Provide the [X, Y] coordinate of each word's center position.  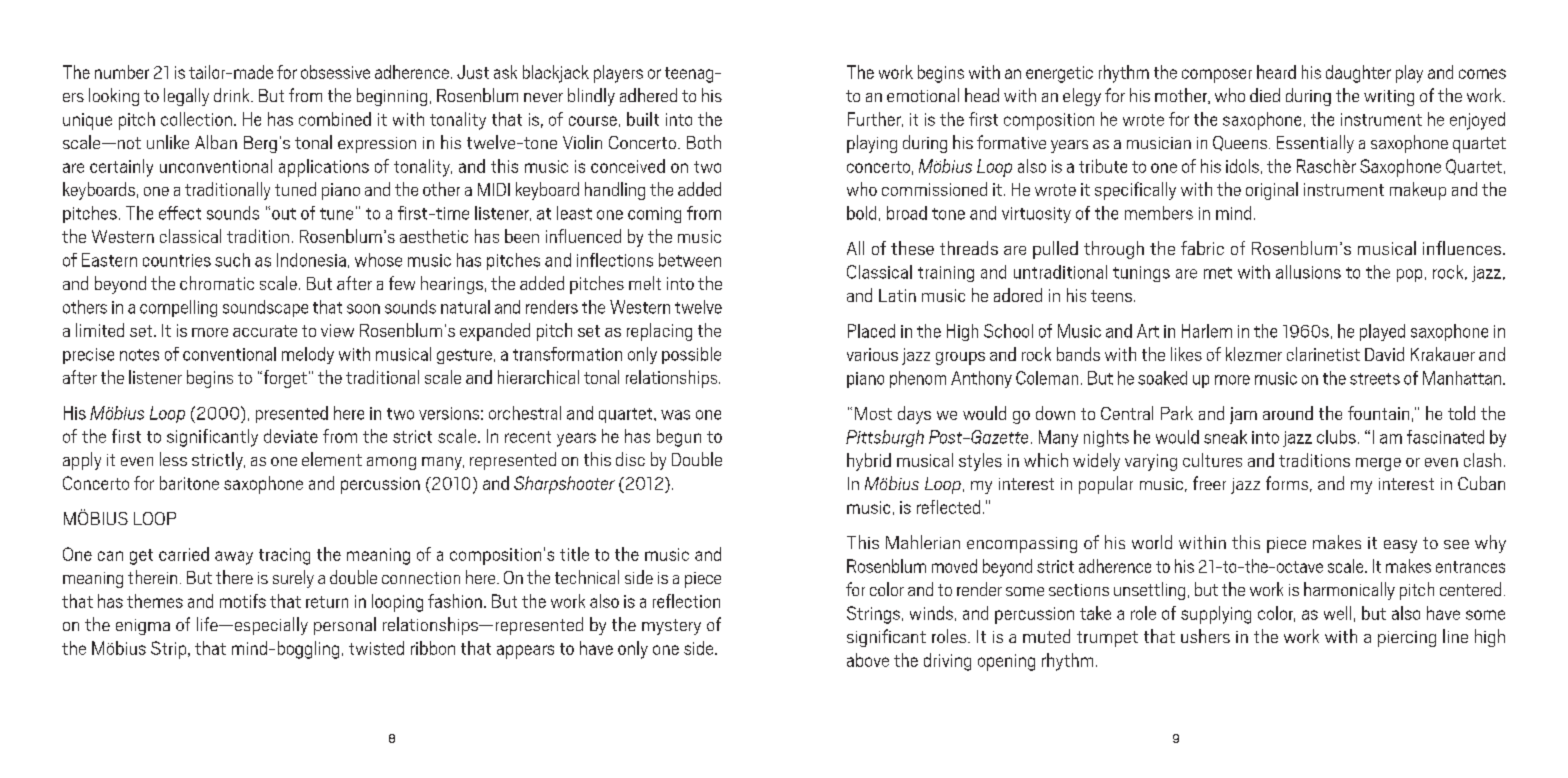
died [1265, 95]
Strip [170, 650]
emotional [923, 95]
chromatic [217, 283]
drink [233, 95]
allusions [1308, 272]
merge [1378, 464]
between [690, 260]
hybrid [869, 462]
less [173, 459]
